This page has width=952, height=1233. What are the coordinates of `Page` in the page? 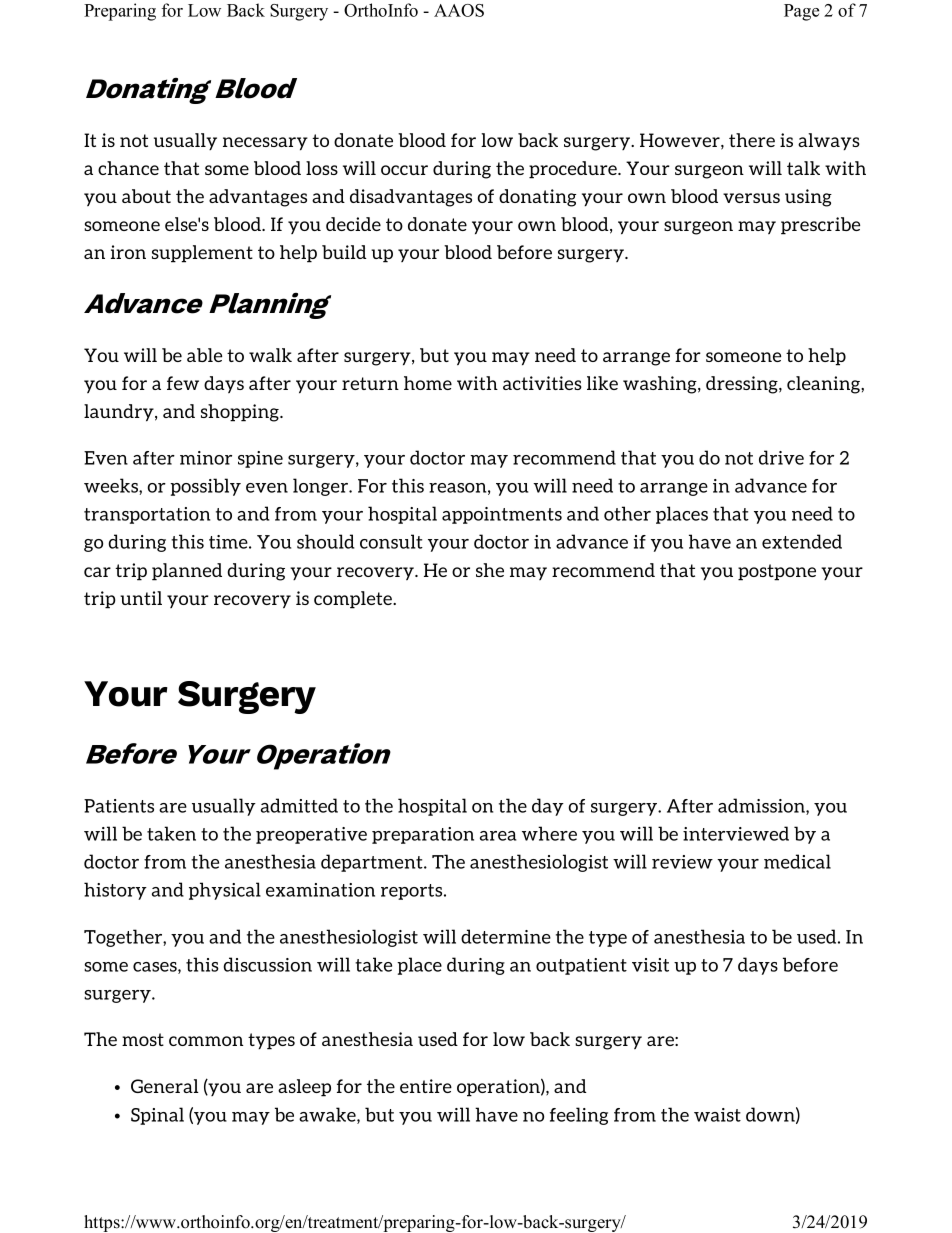 It's located at (801, 12).
